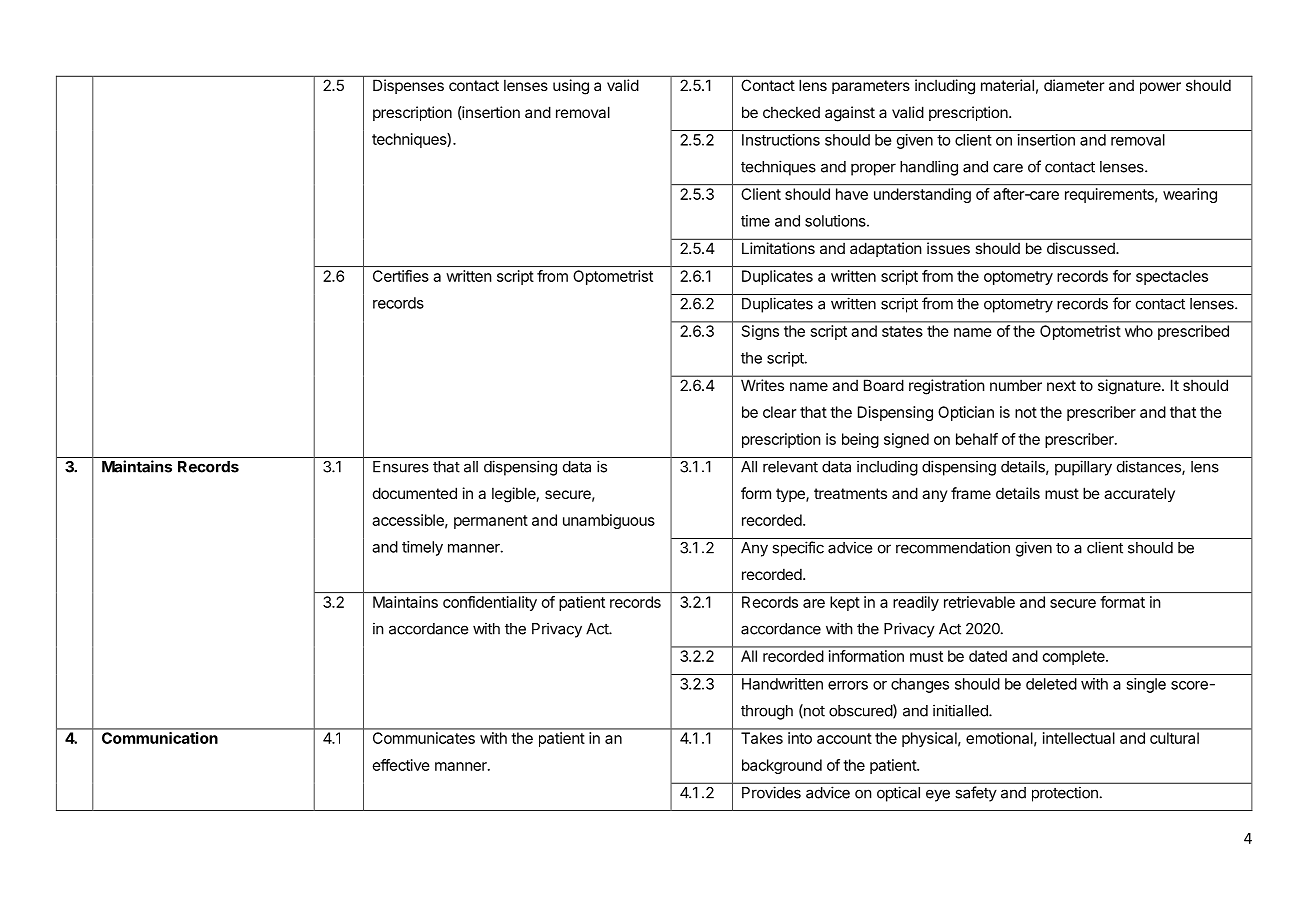  I want to click on Signs, so click(760, 332).
